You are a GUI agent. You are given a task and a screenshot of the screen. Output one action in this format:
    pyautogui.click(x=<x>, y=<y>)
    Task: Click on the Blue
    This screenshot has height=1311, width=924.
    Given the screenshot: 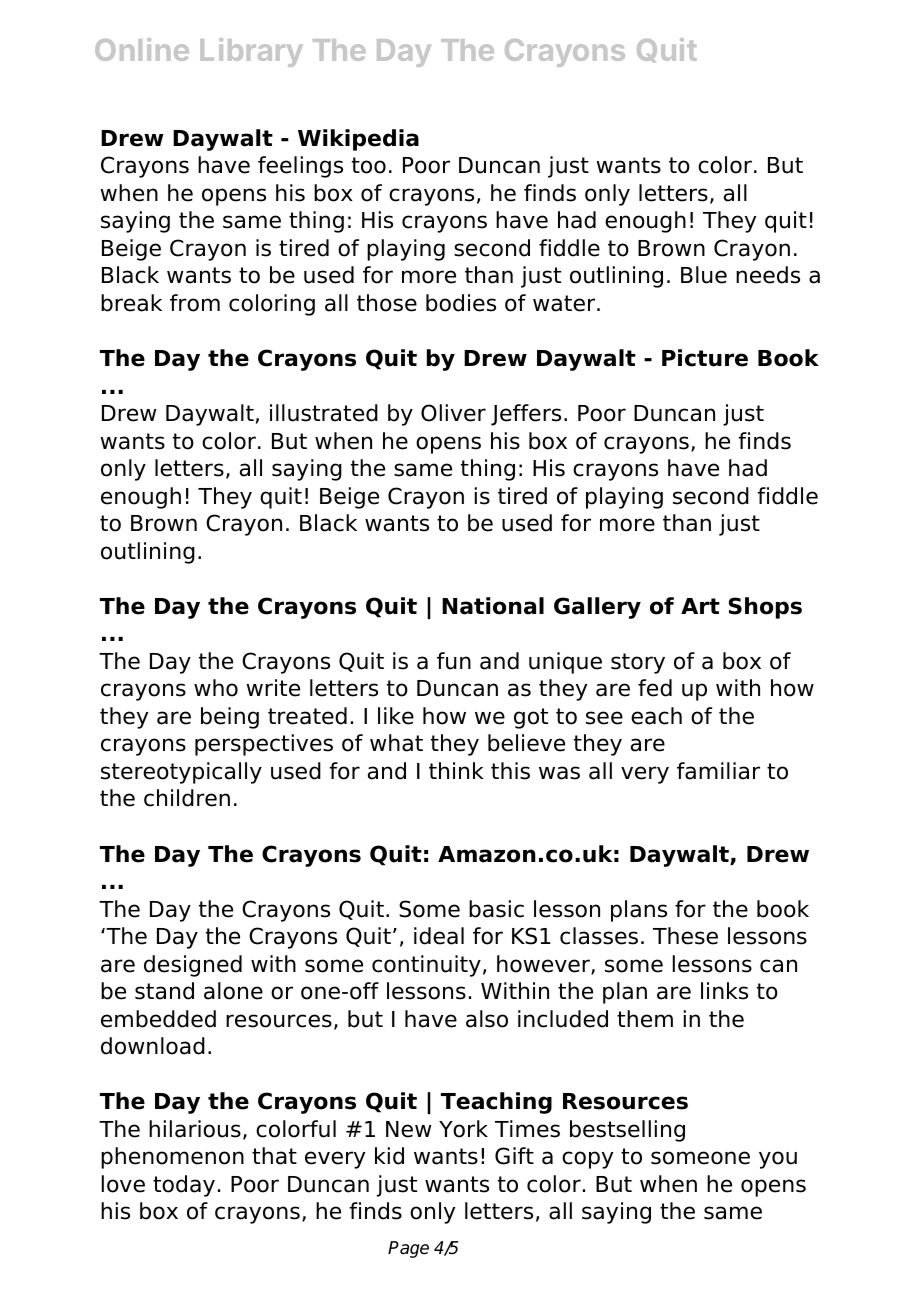 What is the action you would take?
    pyautogui.click(x=704, y=275)
